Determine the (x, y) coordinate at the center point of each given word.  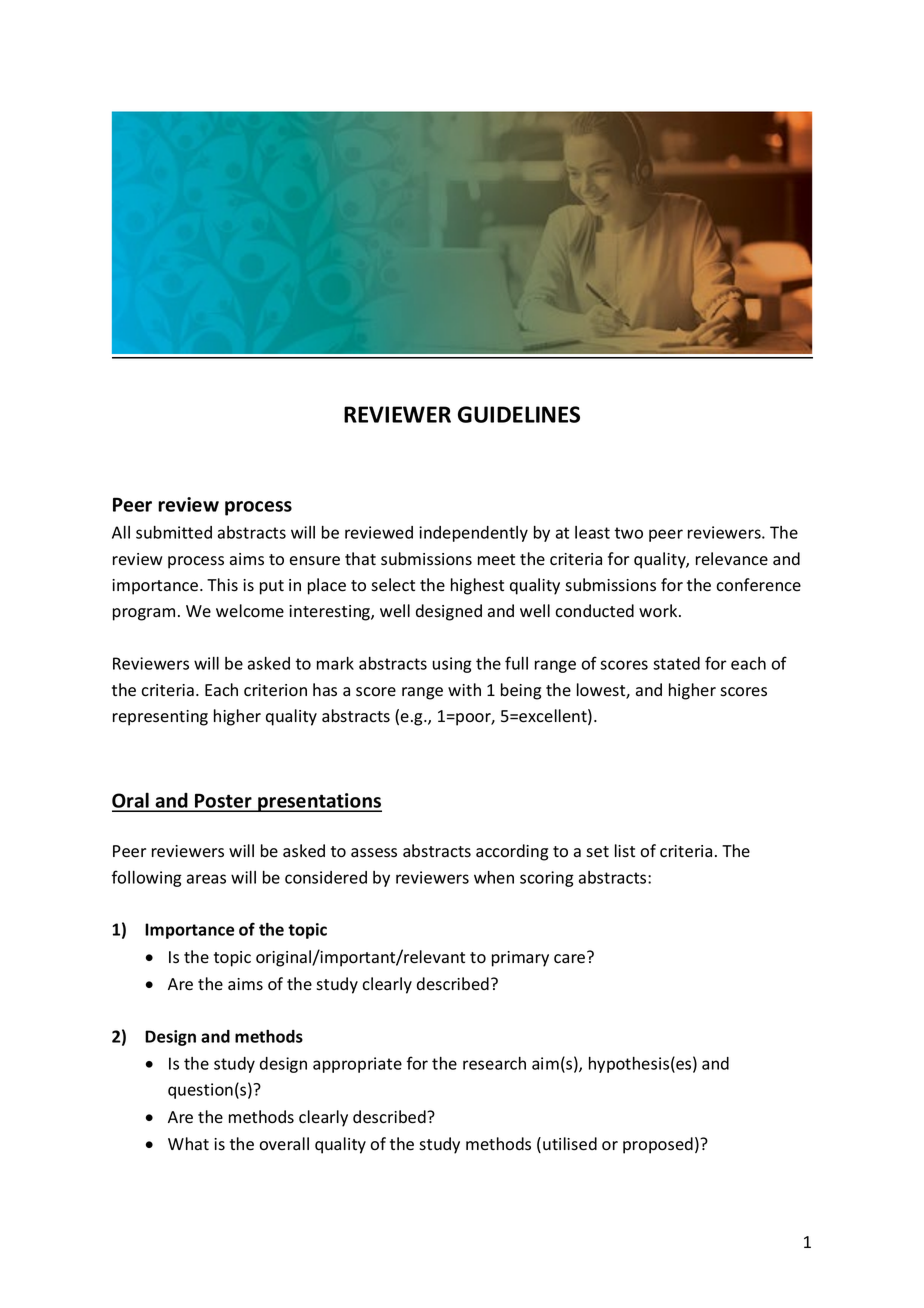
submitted (174, 532)
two (628, 533)
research (494, 1063)
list (625, 851)
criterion (275, 690)
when (494, 877)
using (452, 665)
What (188, 1144)
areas (206, 879)
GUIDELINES (519, 414)
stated (676, 663)
